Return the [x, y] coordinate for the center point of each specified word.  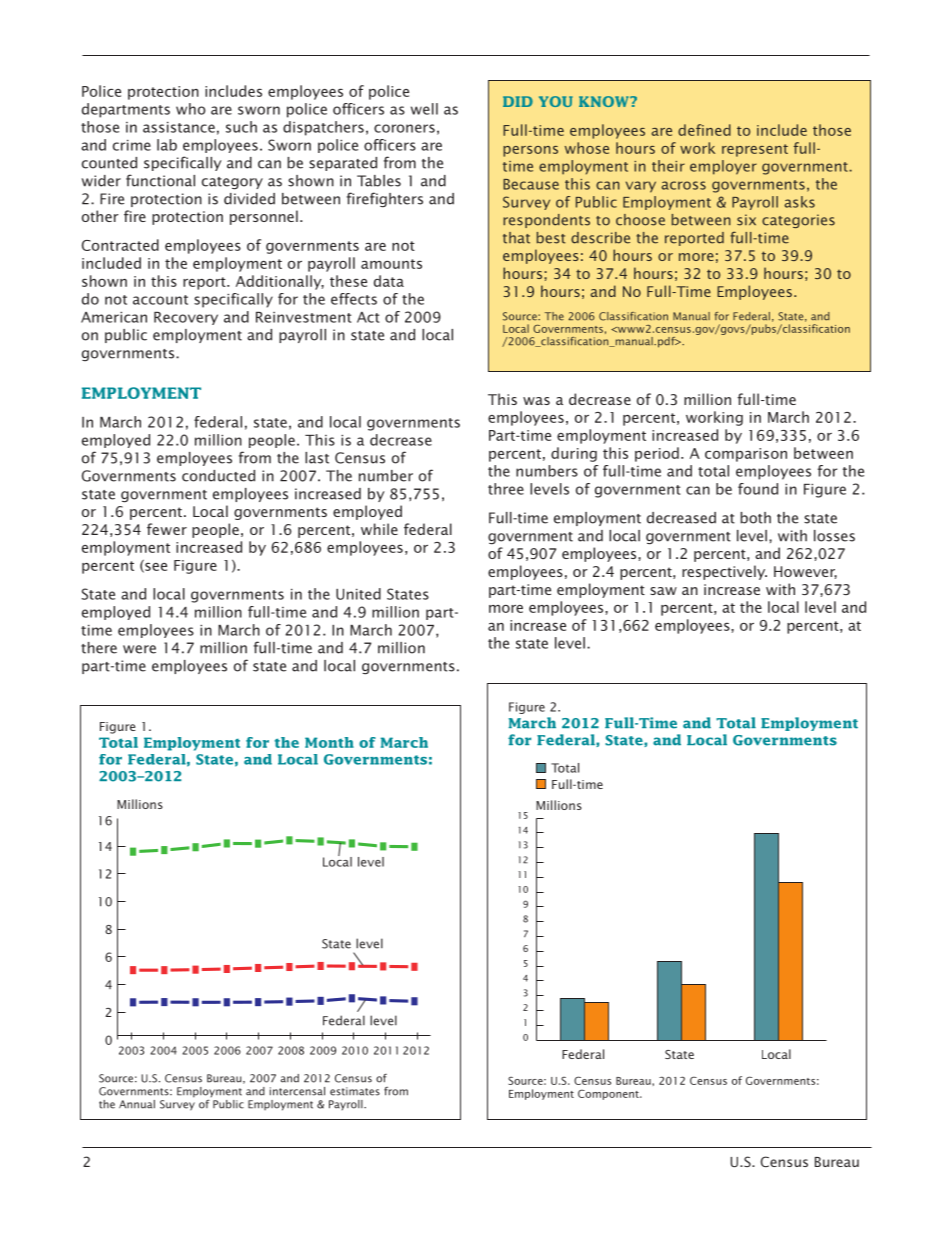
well [424, 109]
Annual [137, 1104]
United [358, 594]
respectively [724, 572]
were [139, 649]
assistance [179, 127]
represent [755, 150]
